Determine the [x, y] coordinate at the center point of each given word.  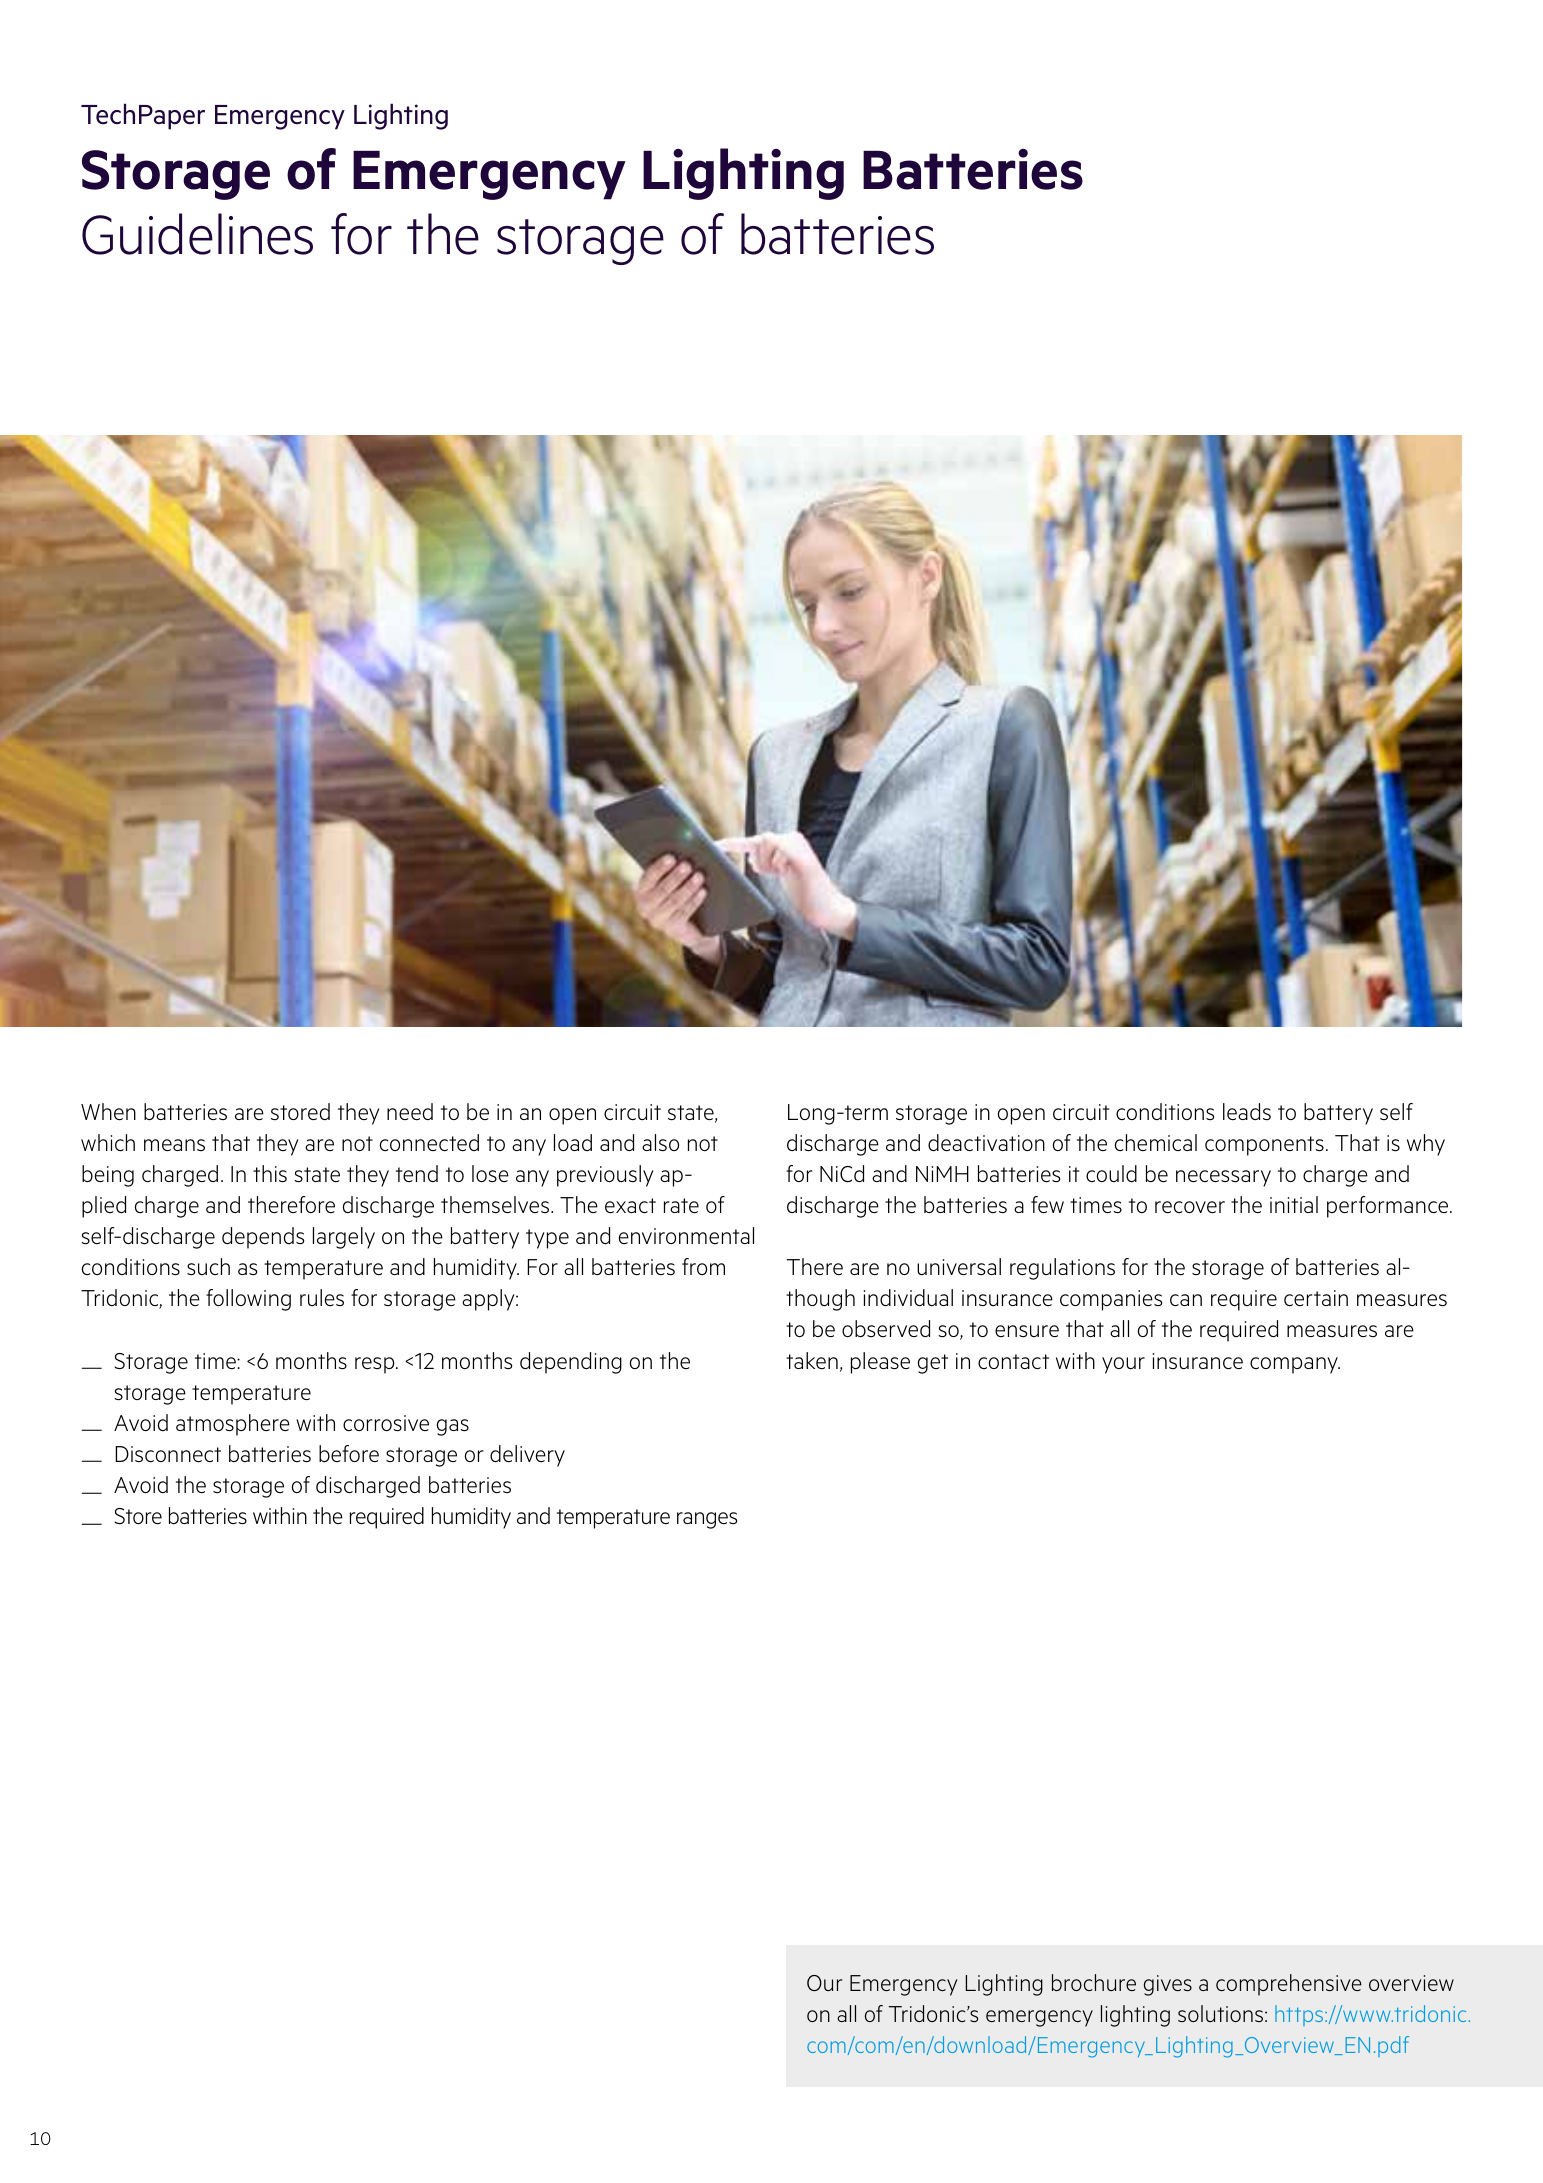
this [270, 1173]
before [349, 1453]
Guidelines [197, 234]
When [108, 1112]
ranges [707, 1520]
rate [681, 1206]
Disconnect [168, 1454]
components [1264, 1146]
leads [1247, 1111]
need [410, 1111]
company [1295, 1365]
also [660, 1142]
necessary [1223, 1178]
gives [1168, 1985]
